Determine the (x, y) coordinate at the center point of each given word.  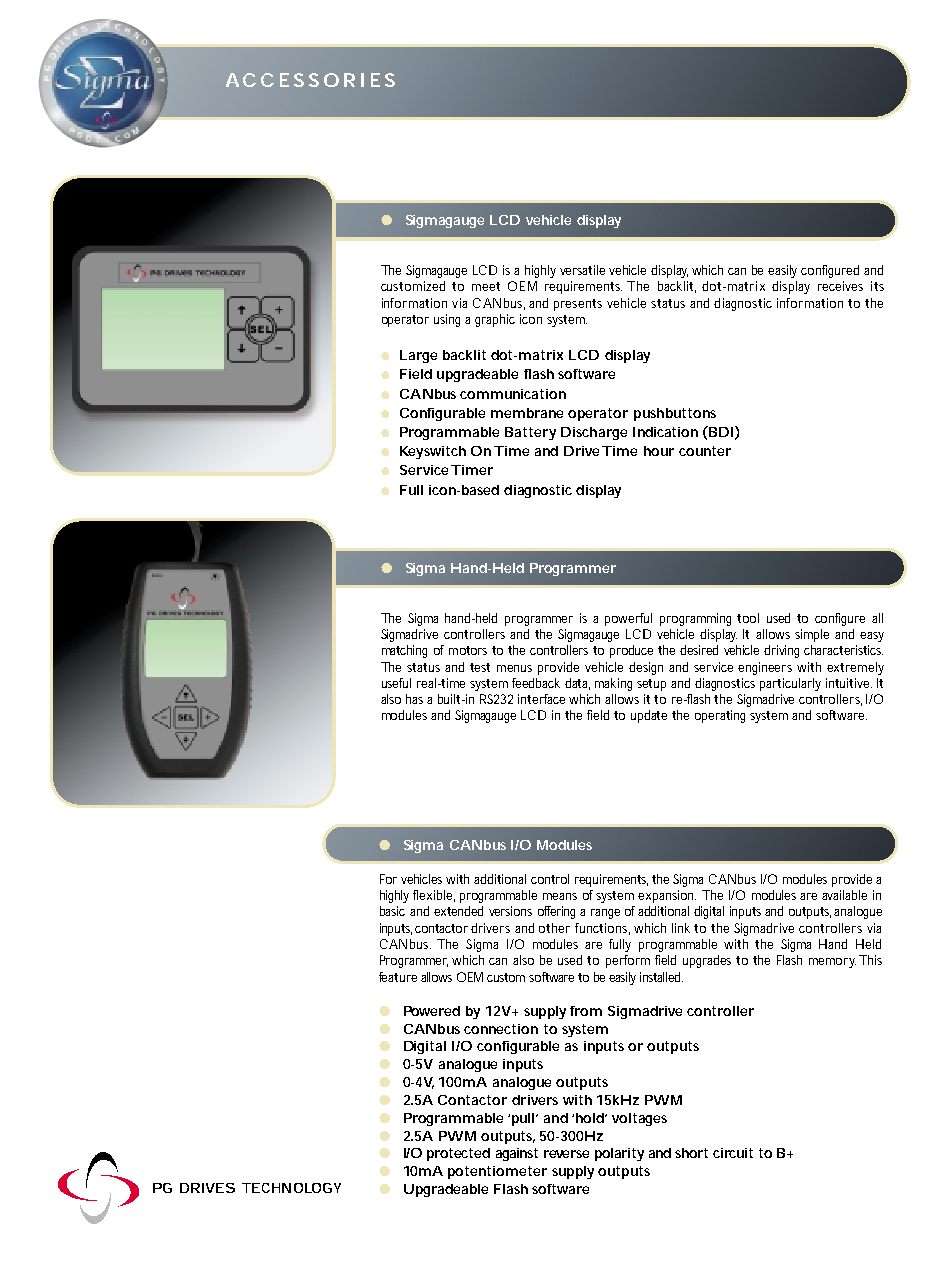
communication (513, 394)
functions (602, 929)
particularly (790, 684)
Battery (530, 433)
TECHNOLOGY (291, 1188)
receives (840, 286)
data (577, 684)
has (417, 699)
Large (418, 356)
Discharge (594, 433)
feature (398, 977)
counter (705, 451)
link (683, 928)
